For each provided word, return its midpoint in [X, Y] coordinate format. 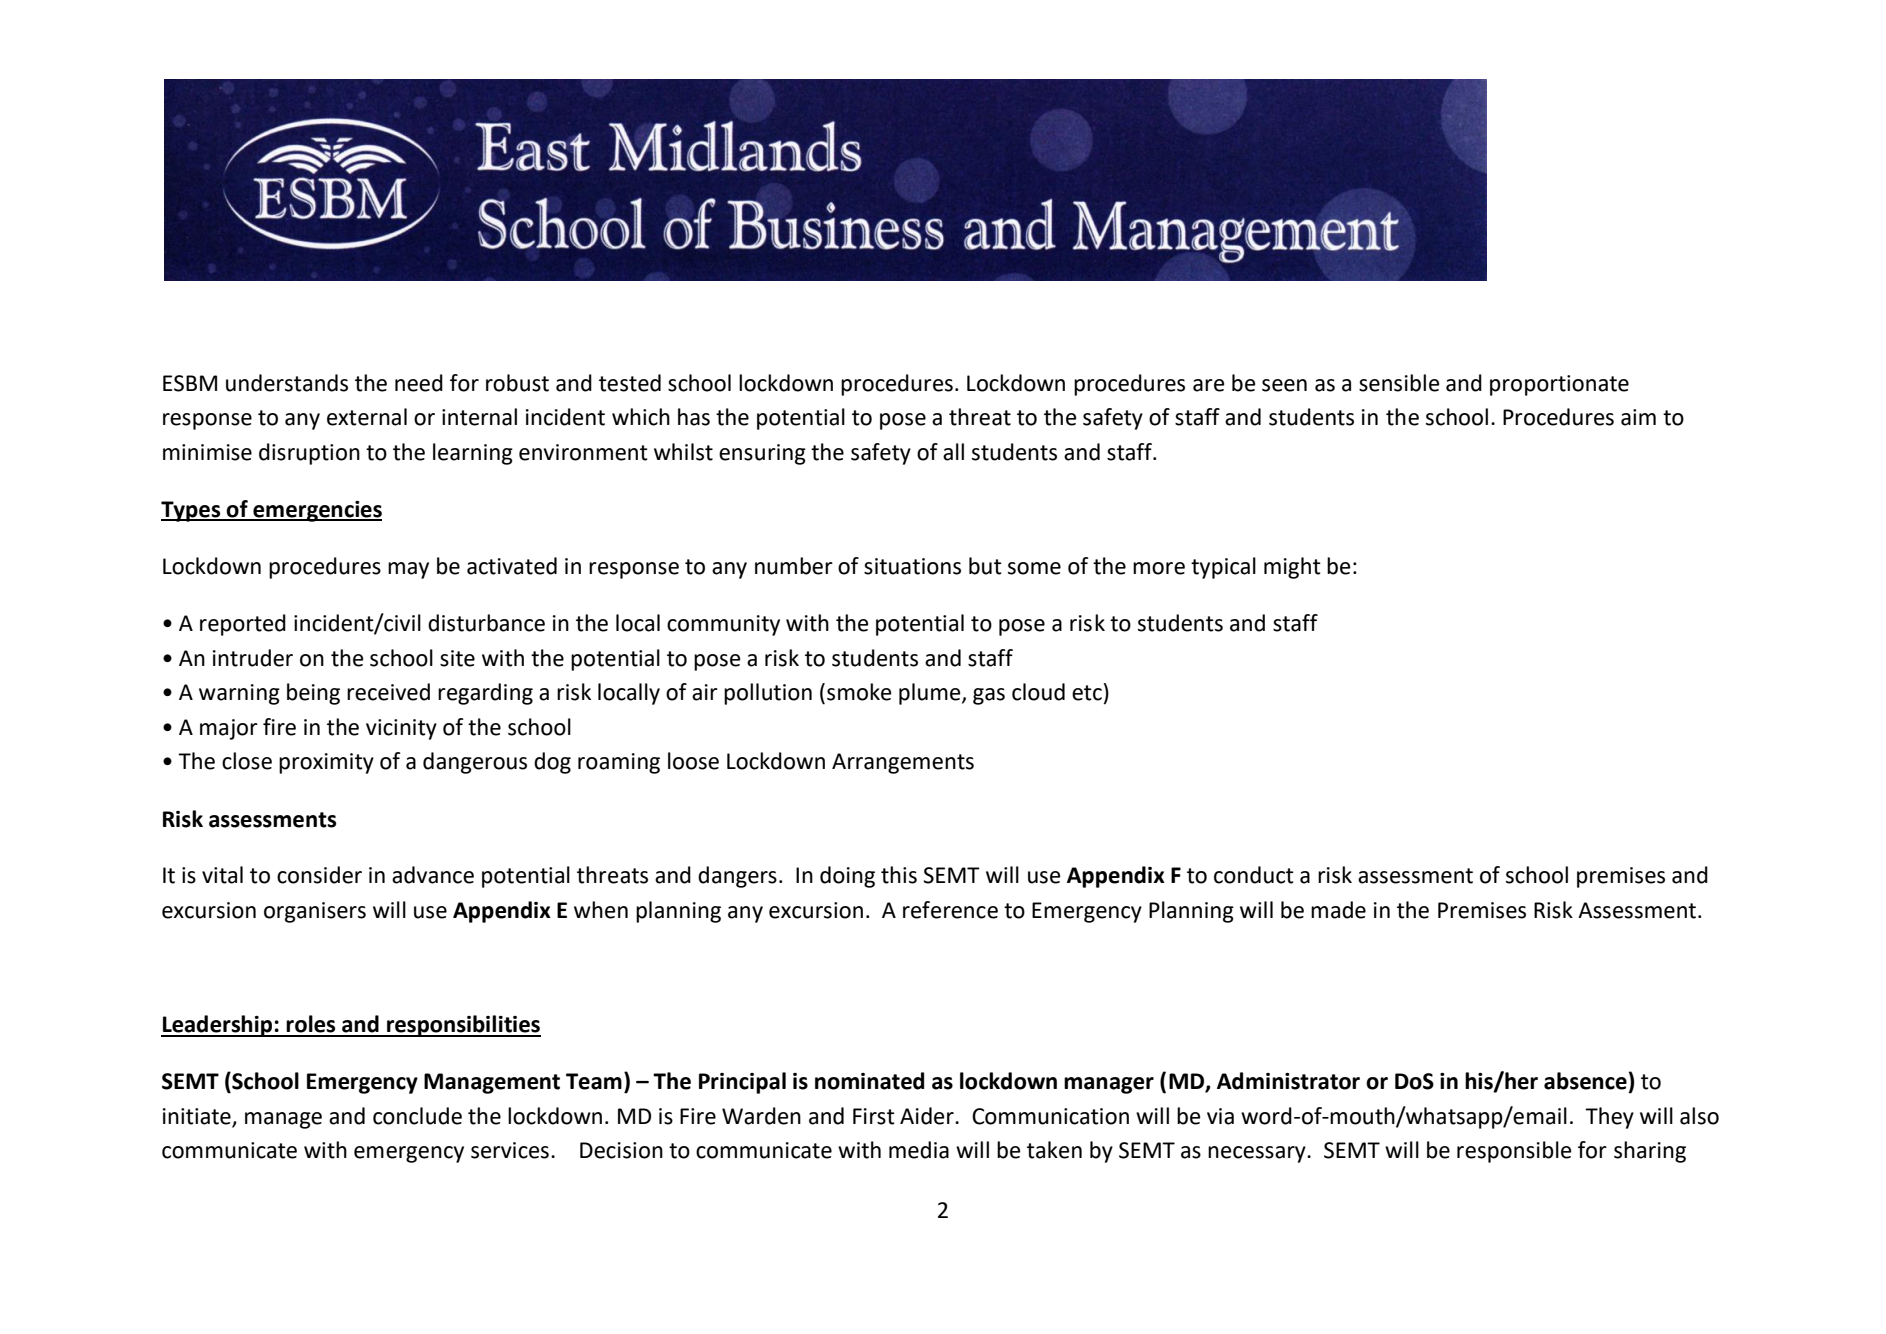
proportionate [1559, 385]
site [457, 658]
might [1292, 568]
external [367, 417]
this [899, 875]
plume [931, 694]
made [1338, 910]
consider [319, 875]
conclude [417, 1116]
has [694, 417]
